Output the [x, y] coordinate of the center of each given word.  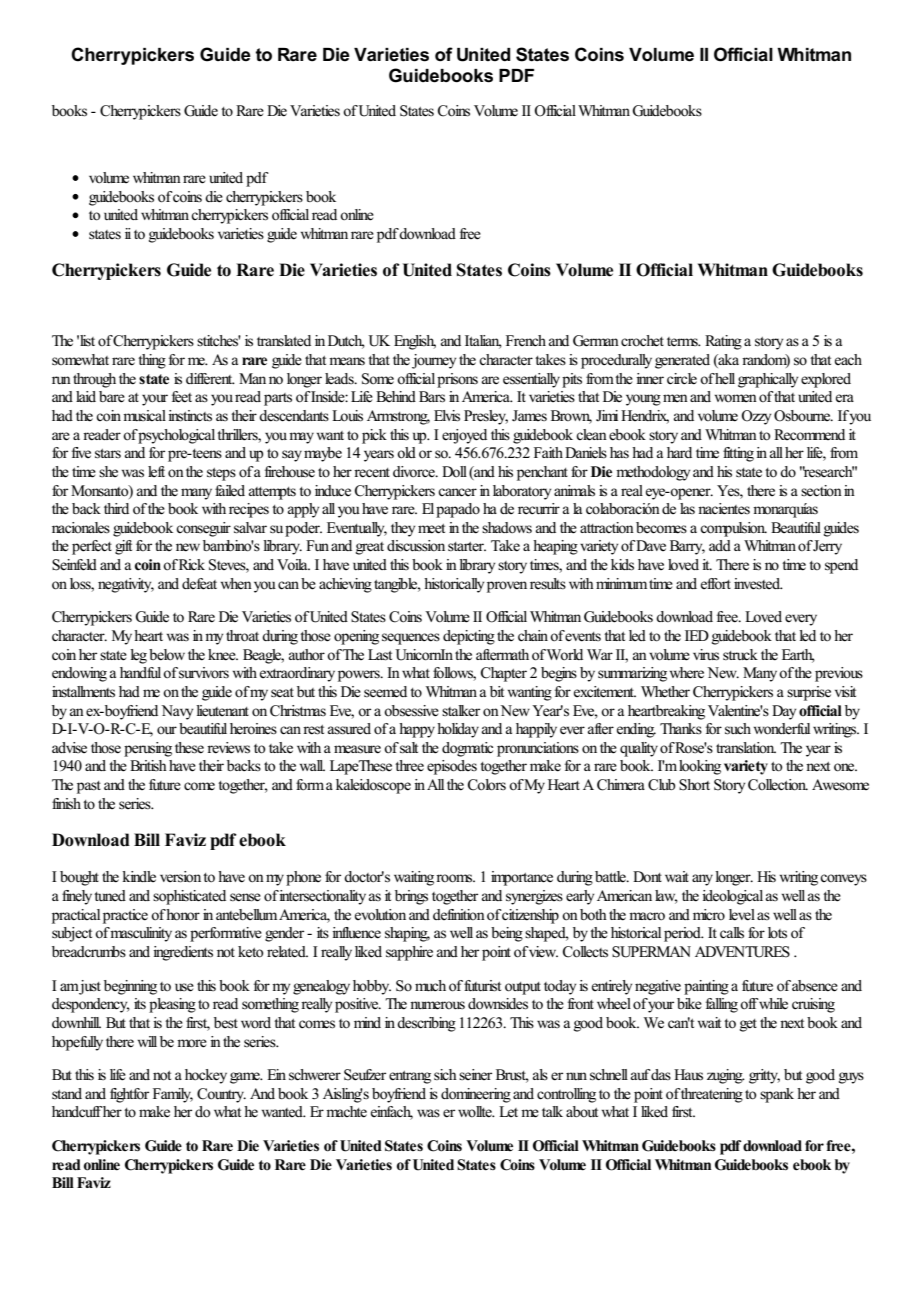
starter [467, 547]
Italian [483, 342]
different [210, 379]
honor [183, 915]
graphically [768, 380]
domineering [476, 1095]
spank [777, 1095]
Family [173, 1095]
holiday [458, 730]
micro [709, 914]
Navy [177, 712]
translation [746, 747]
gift [123, 547]
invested [758, 584]
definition [459, 914]
